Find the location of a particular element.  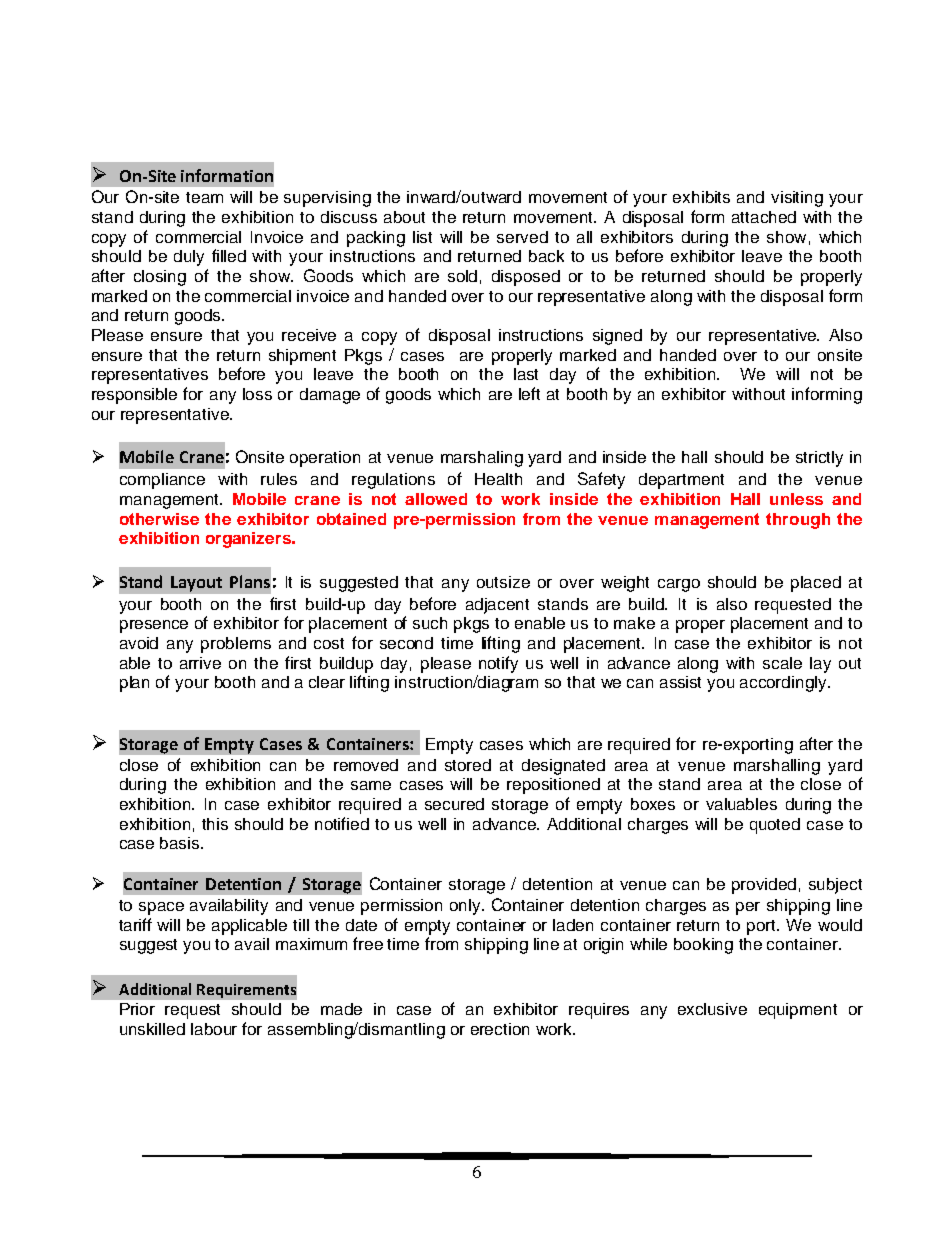

labour is located at coordinates (214, 1029).
